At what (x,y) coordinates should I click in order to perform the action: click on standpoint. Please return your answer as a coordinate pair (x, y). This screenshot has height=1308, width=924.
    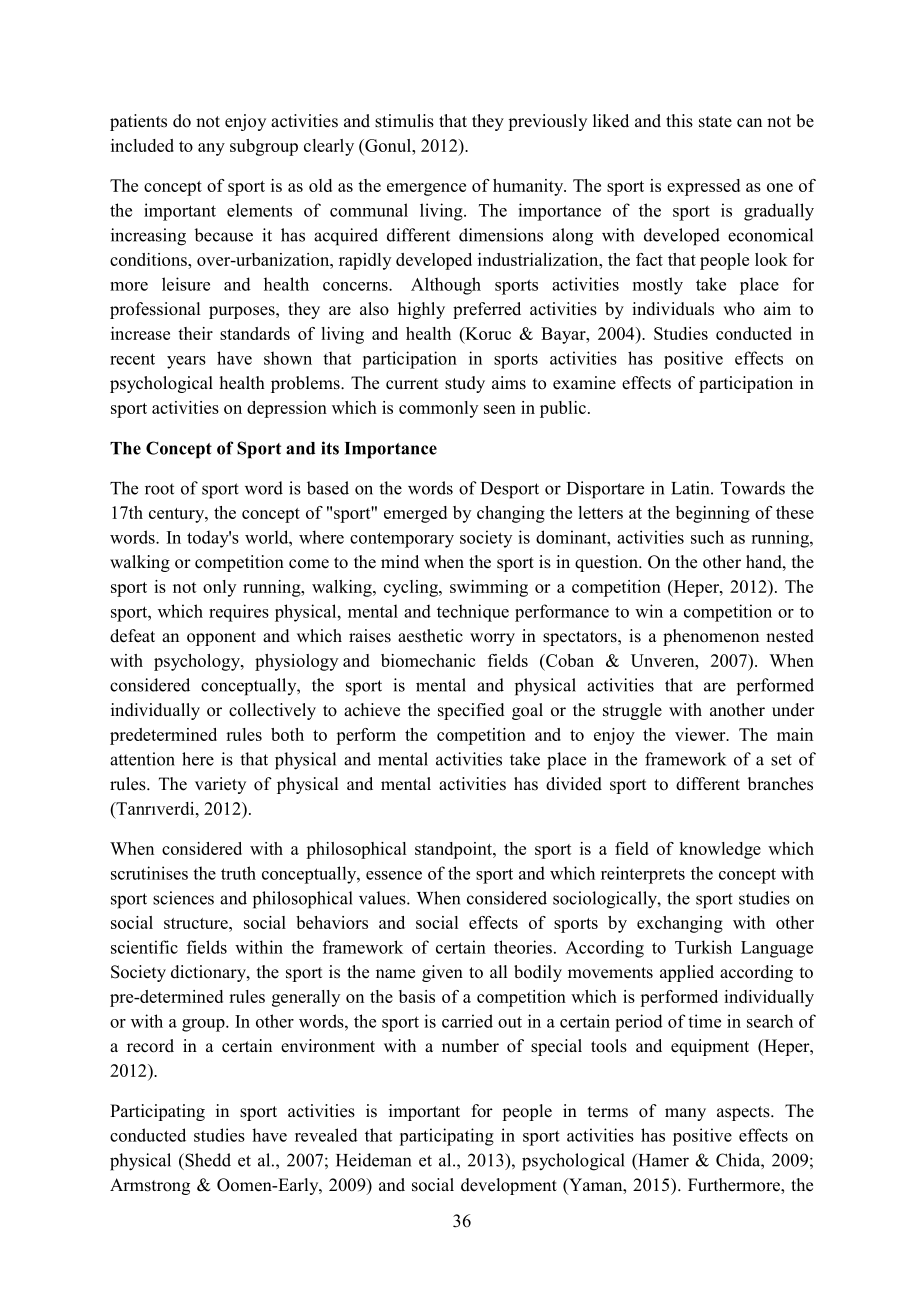
    Looking at the image, I should click on (454, 850).
